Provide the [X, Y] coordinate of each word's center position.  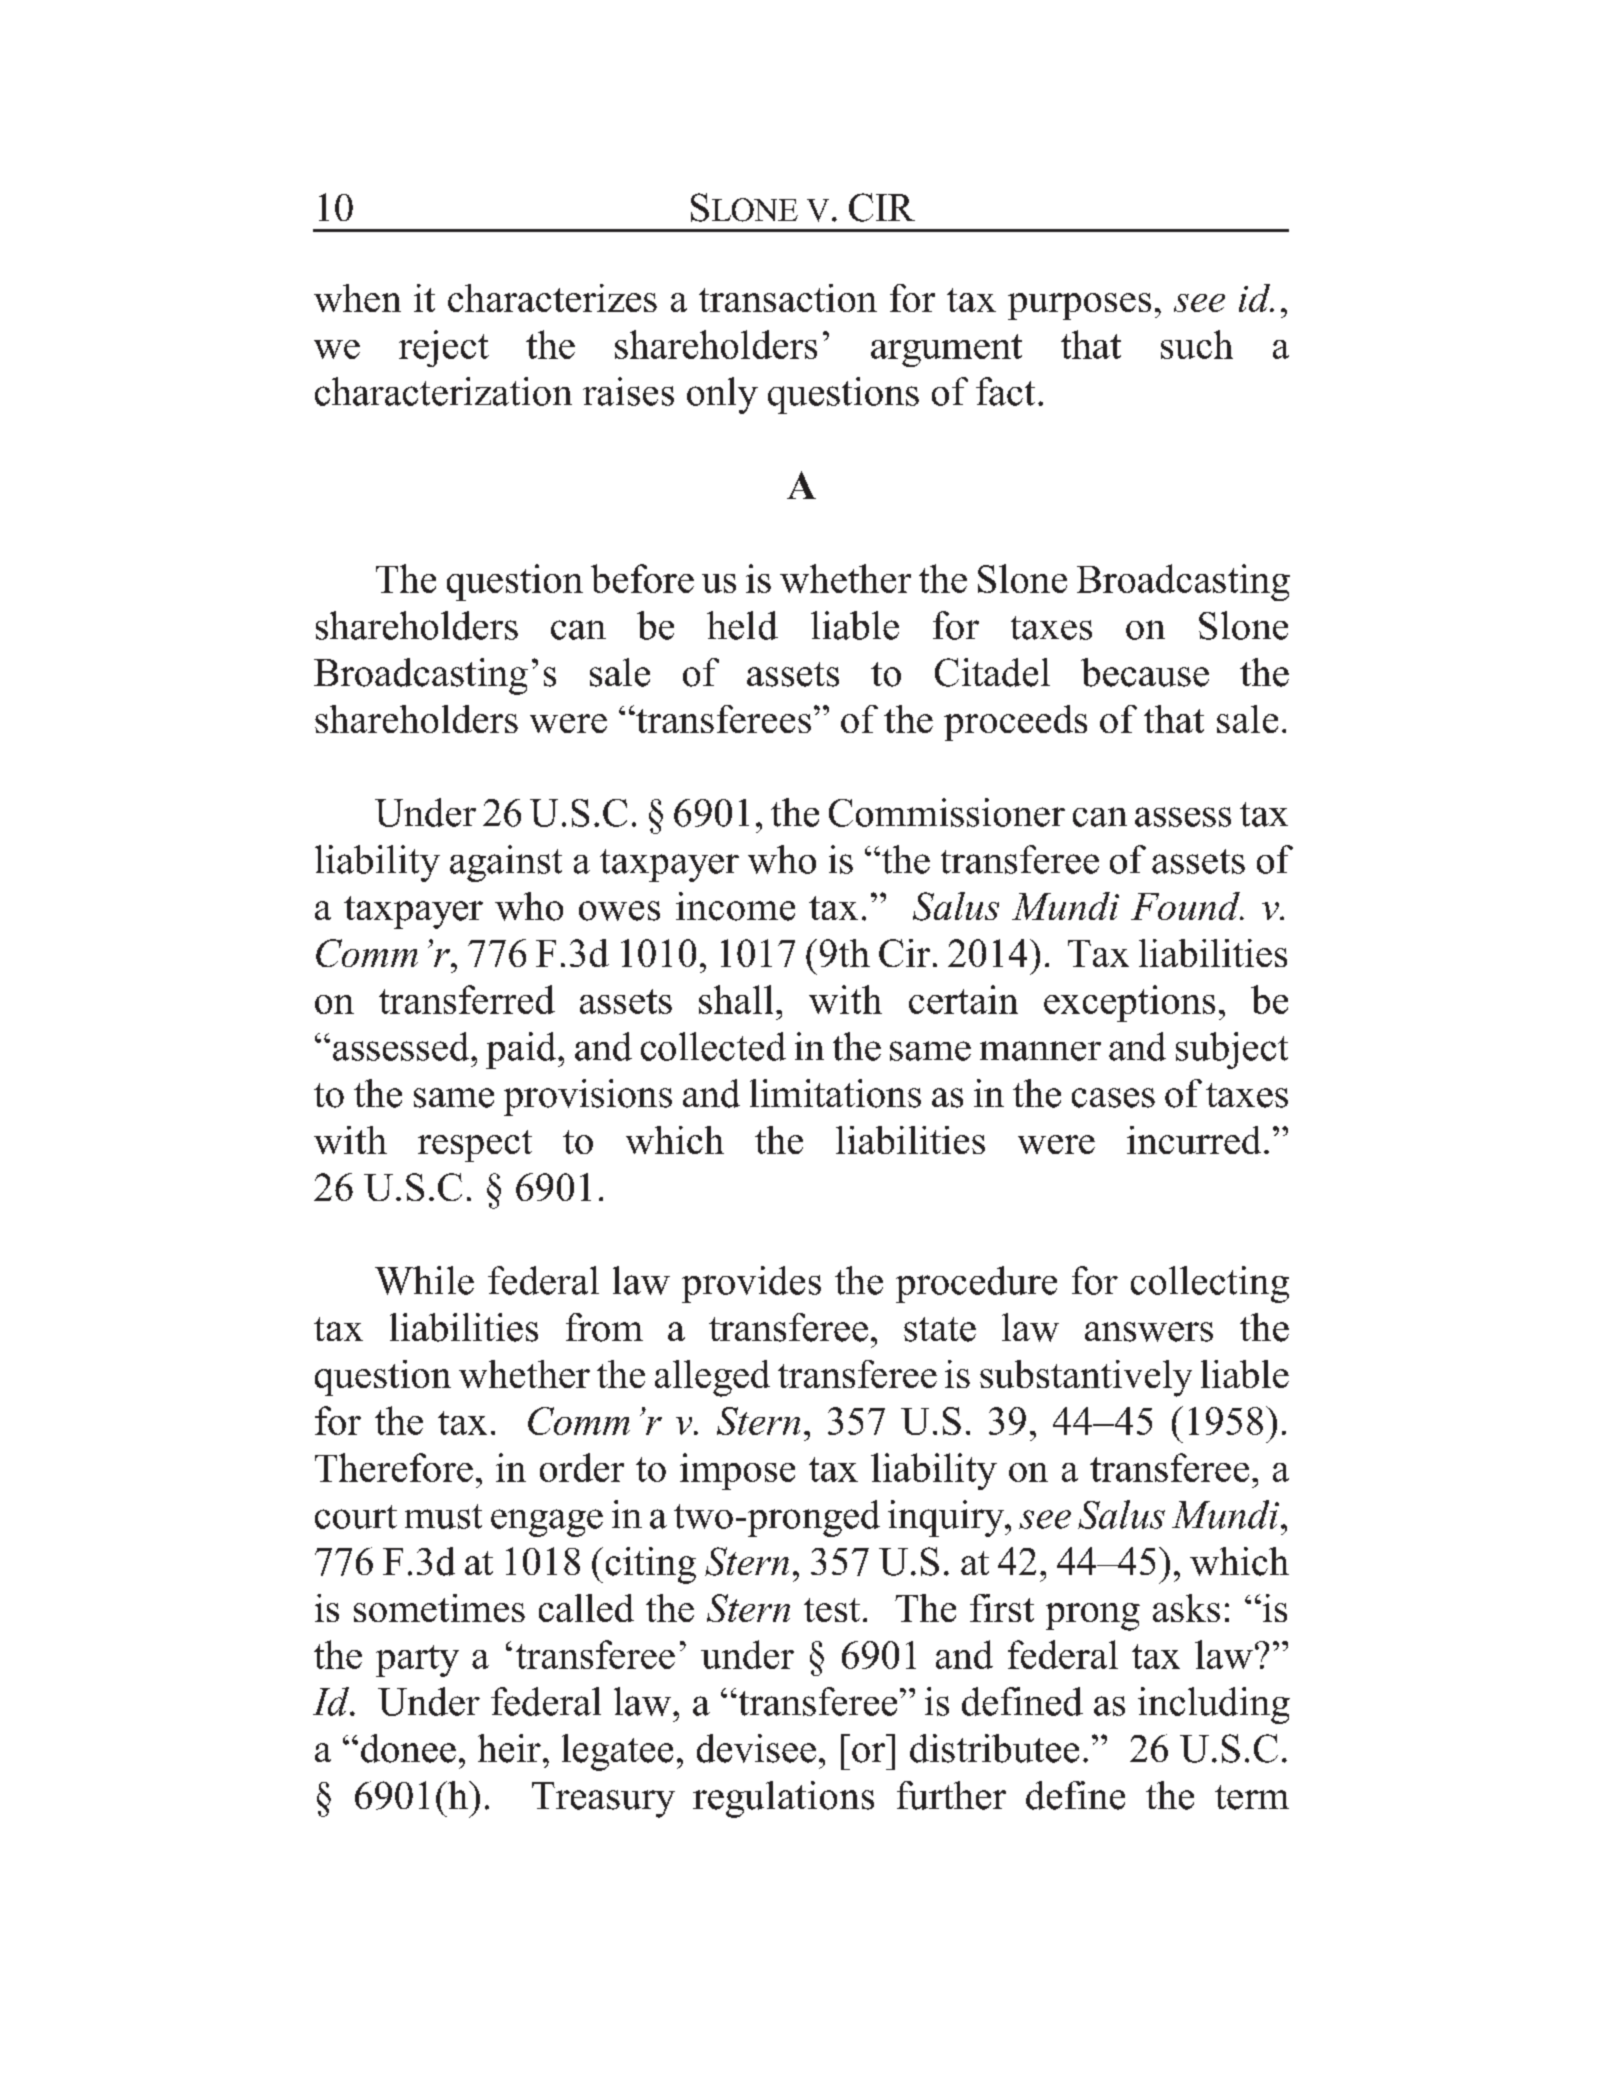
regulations [783, 1799]
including [1214, 1705]
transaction [788, 298]
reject [444, 348]
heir [509, 1748]
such [1197, 344]
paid [522, 1050]
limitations [835, 1093]
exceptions [1129, 1003]
